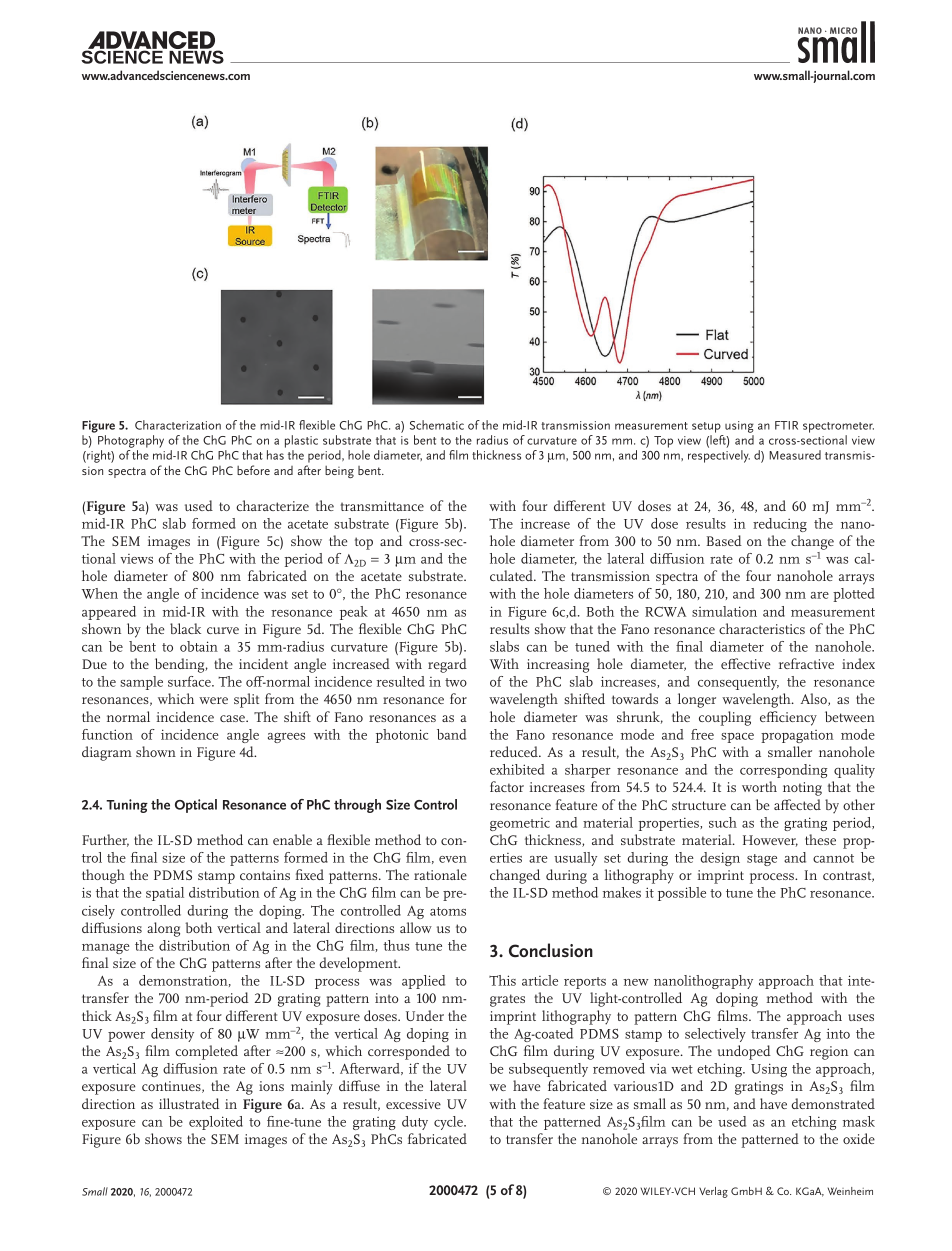 This screenshot has height=1251, width=952. What do you see at coordinates (178, 425) in the screenshot?
I see `Characterization` at bounding box center [178, 425].
